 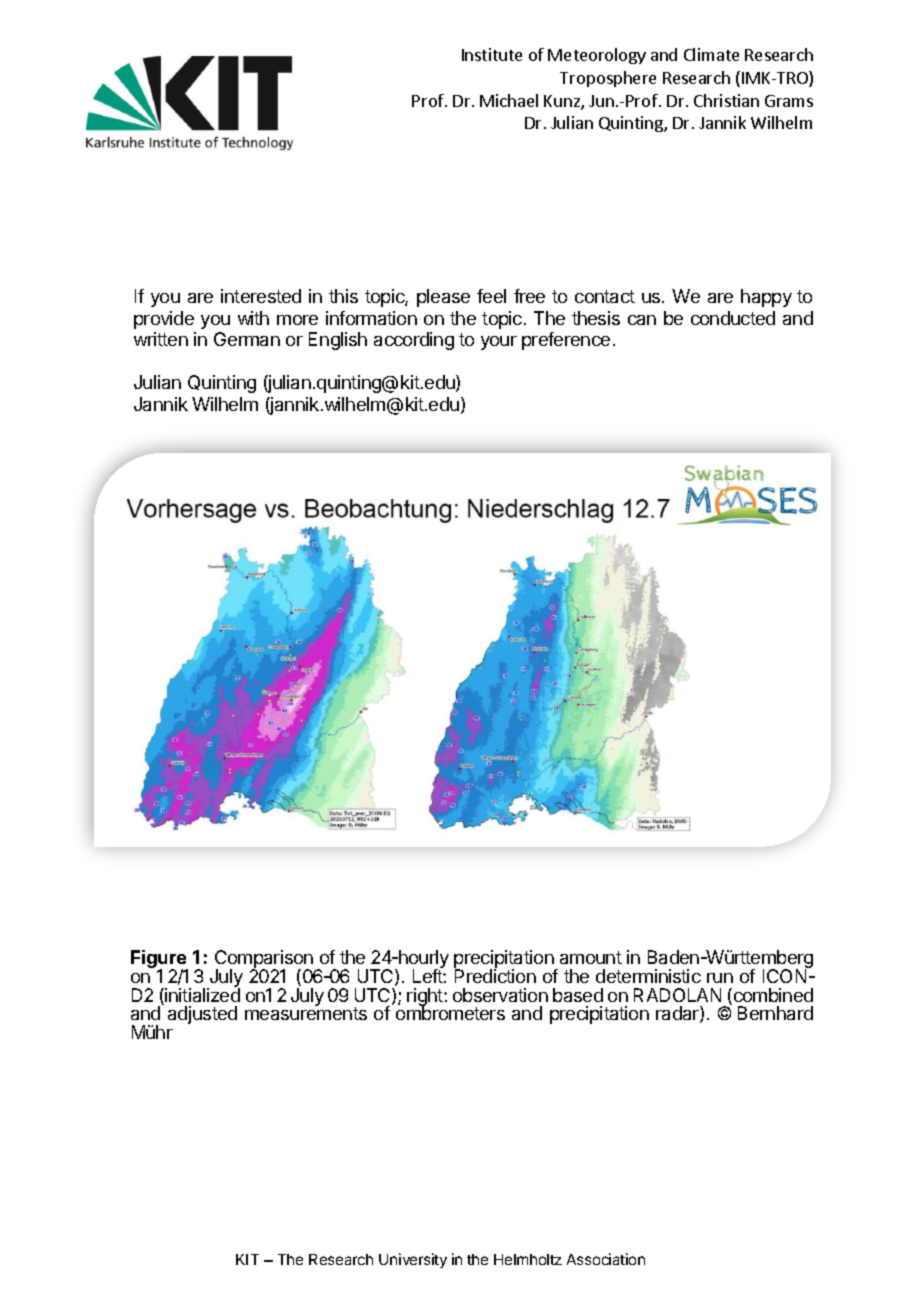 What do you see at coordinates (648, 976) in the screenshot?
I see `deterministic` at bounding box center [648, 976].
